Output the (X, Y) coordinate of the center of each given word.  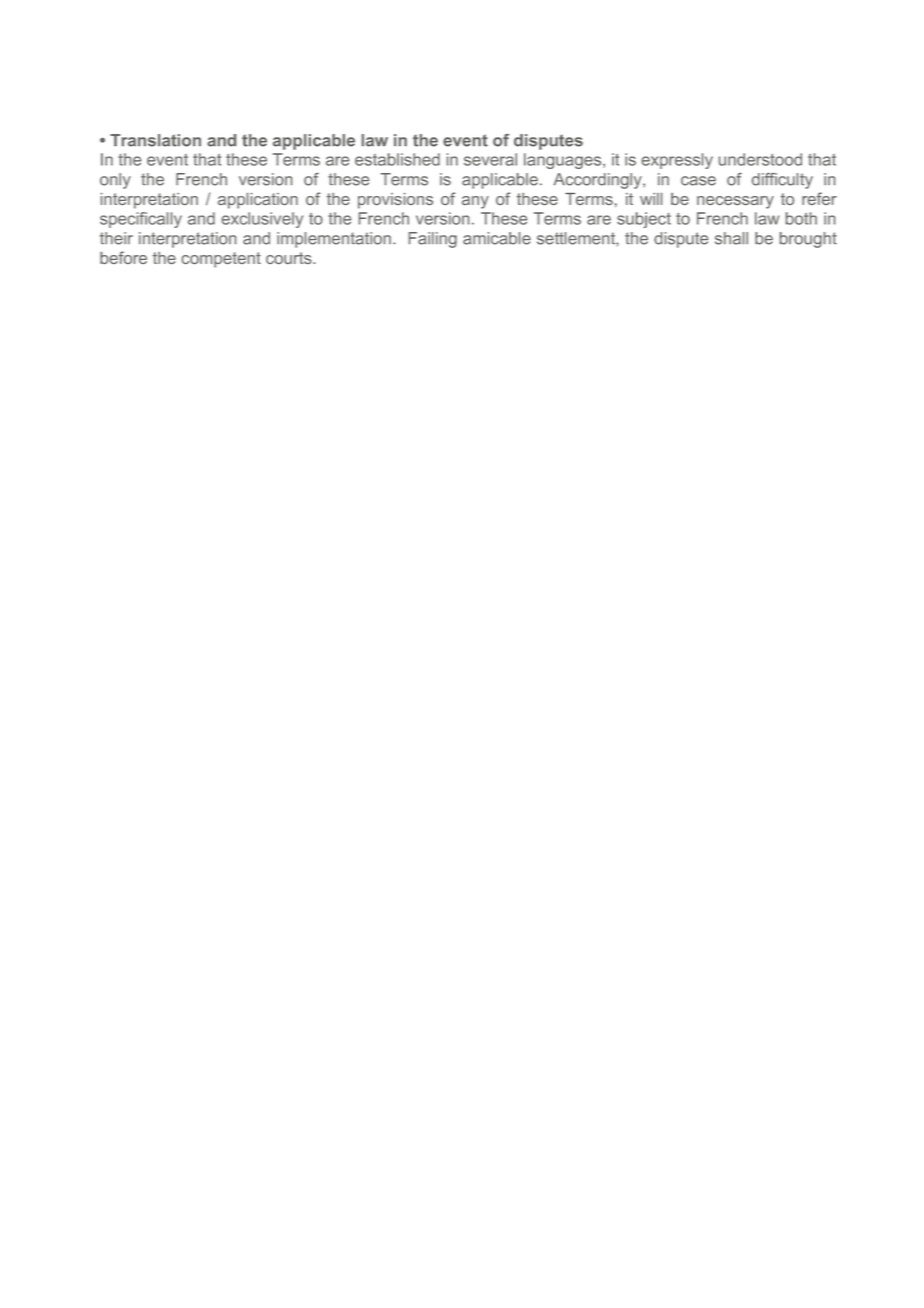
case (698, 181)
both (801, 218)
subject (644, 220)
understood (760, 159)
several (490, 159)
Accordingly (599, 181)
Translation (155, 140)
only (115, 181)
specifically (141, 220)
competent (221, 260)
